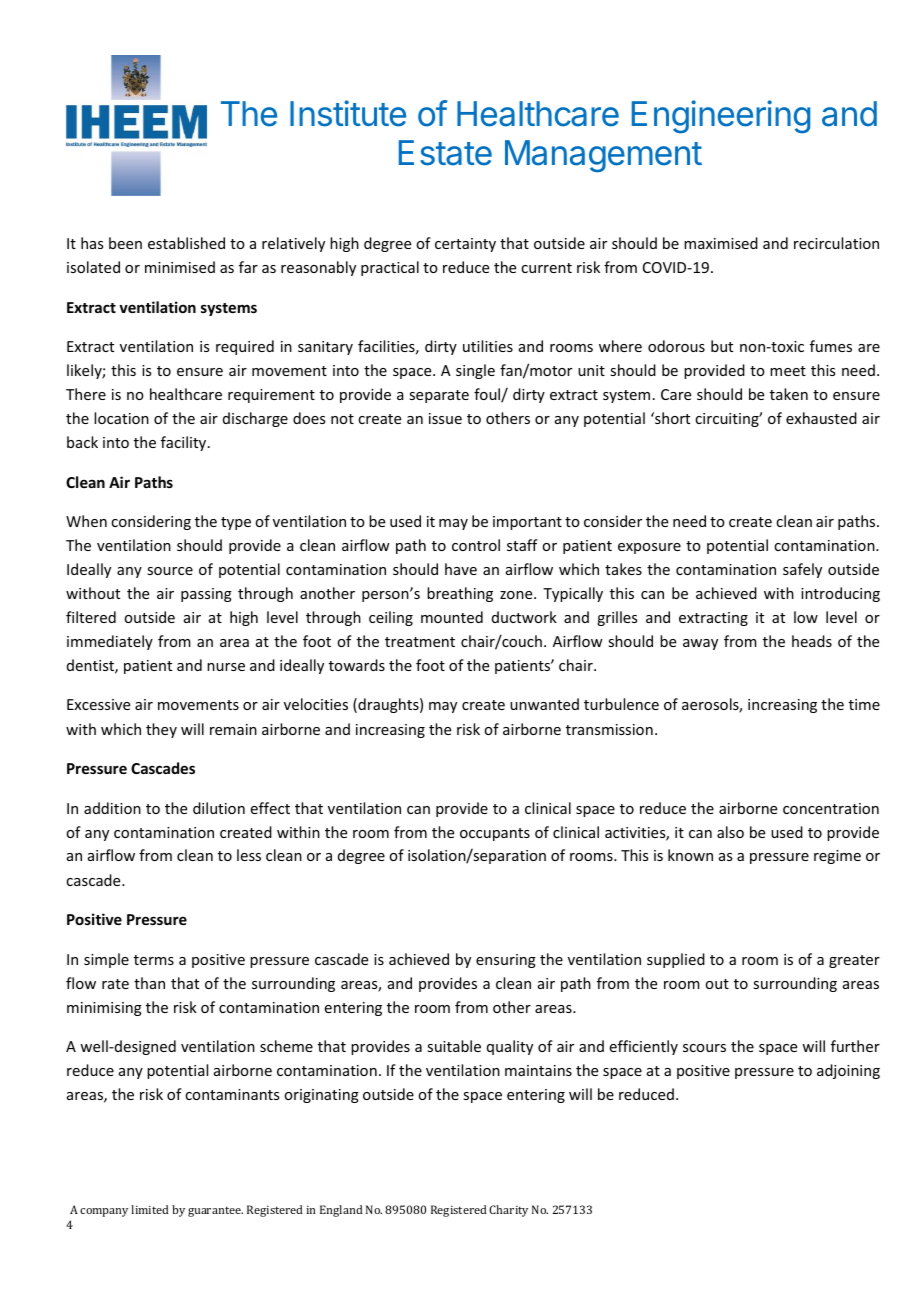 The width and height of the image is (924, 1308). I want to click on concentration, so click(831, 808).
